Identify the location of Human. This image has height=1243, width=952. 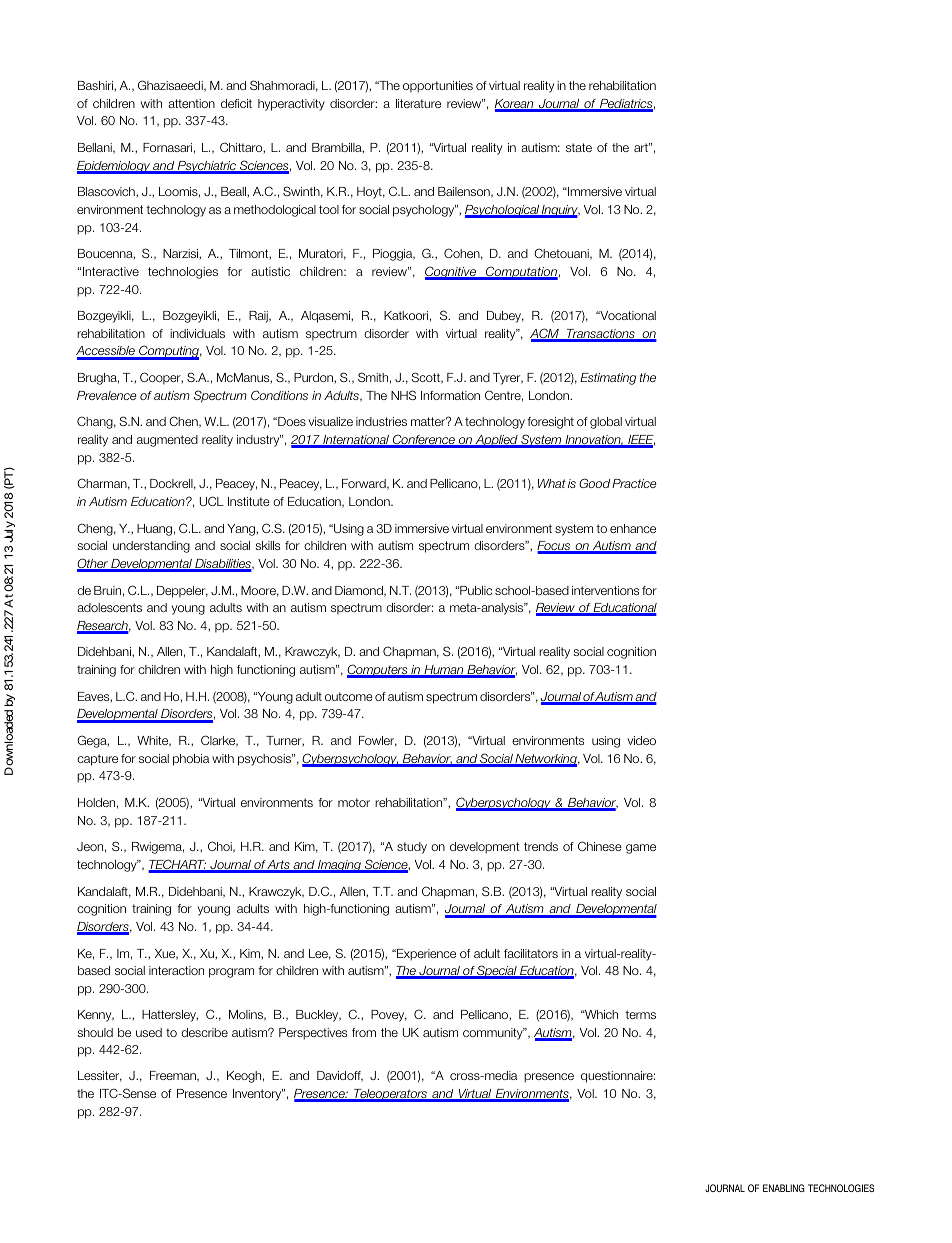
(444, 671).
